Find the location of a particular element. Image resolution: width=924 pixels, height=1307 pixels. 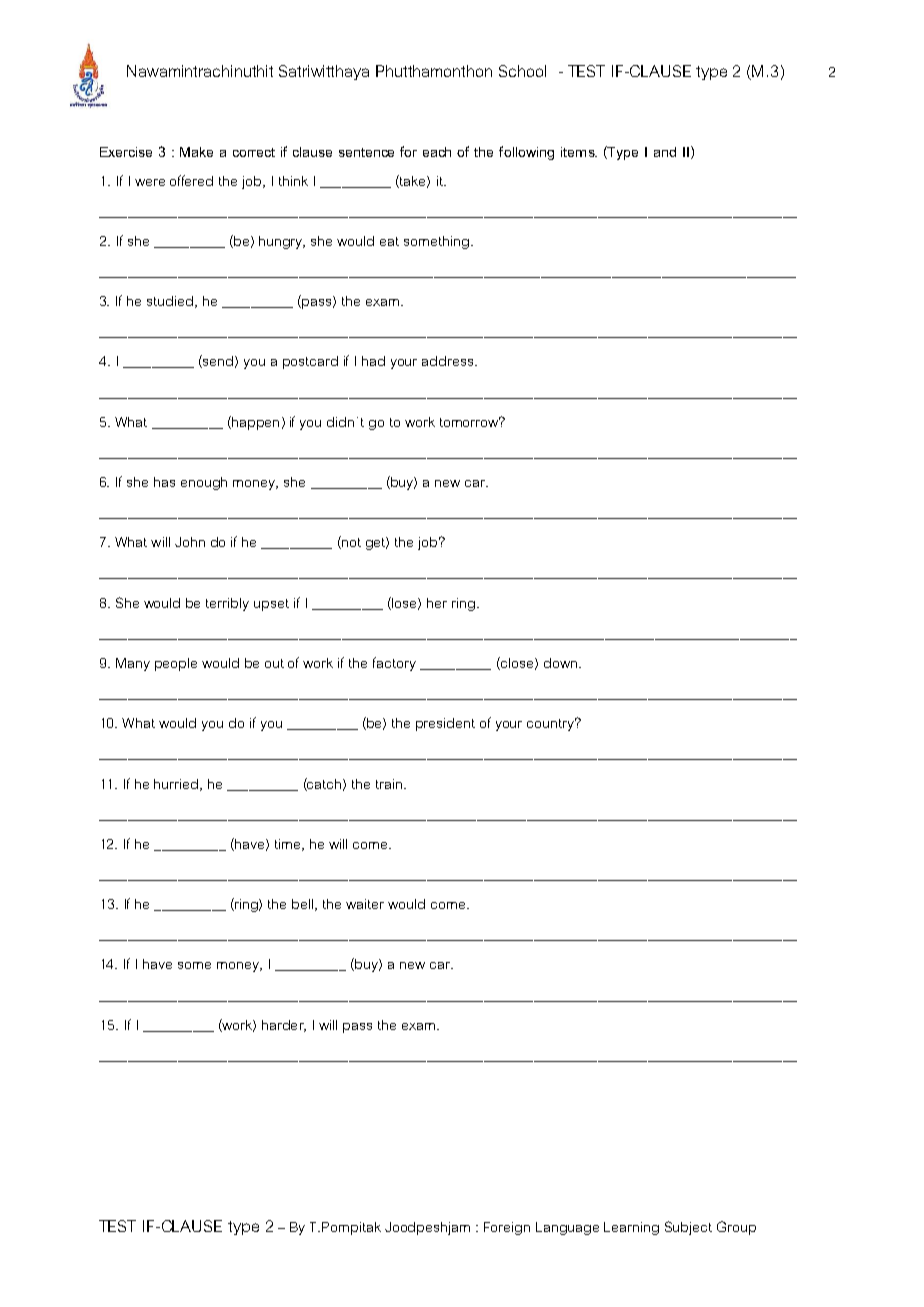

not is located at coordinates (350, 542).
